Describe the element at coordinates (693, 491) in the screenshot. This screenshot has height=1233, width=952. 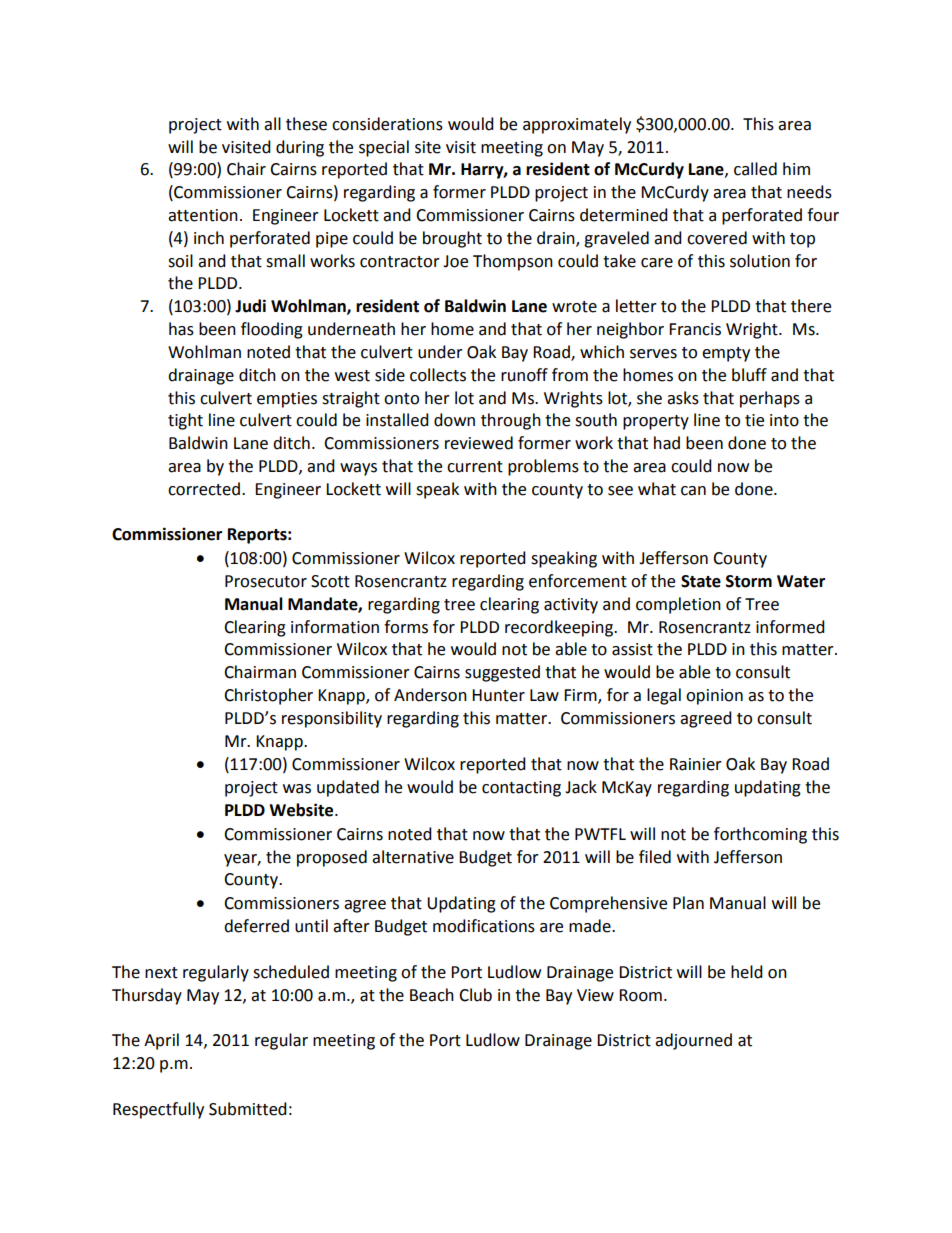
I see `can` at that location.
